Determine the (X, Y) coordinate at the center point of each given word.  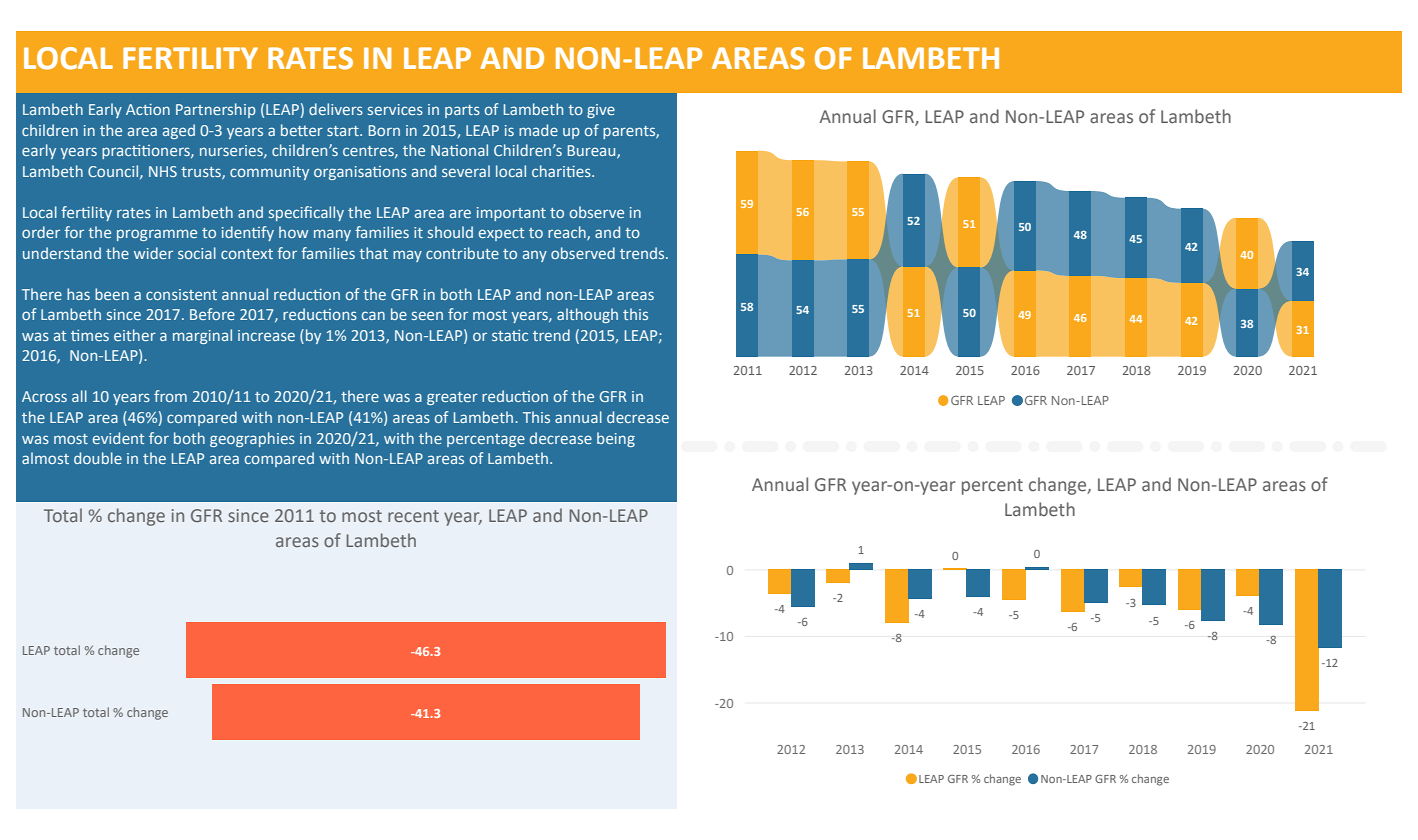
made (538, 130)
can (373, 315)
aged (179, 131)
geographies (252, 439)
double (98, 458)
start (344, 131)
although (587, 315)
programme (157, 235)
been (112, 294)
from (170, 396)
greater (452, 398)
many (332, 235)
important (511, 214)
